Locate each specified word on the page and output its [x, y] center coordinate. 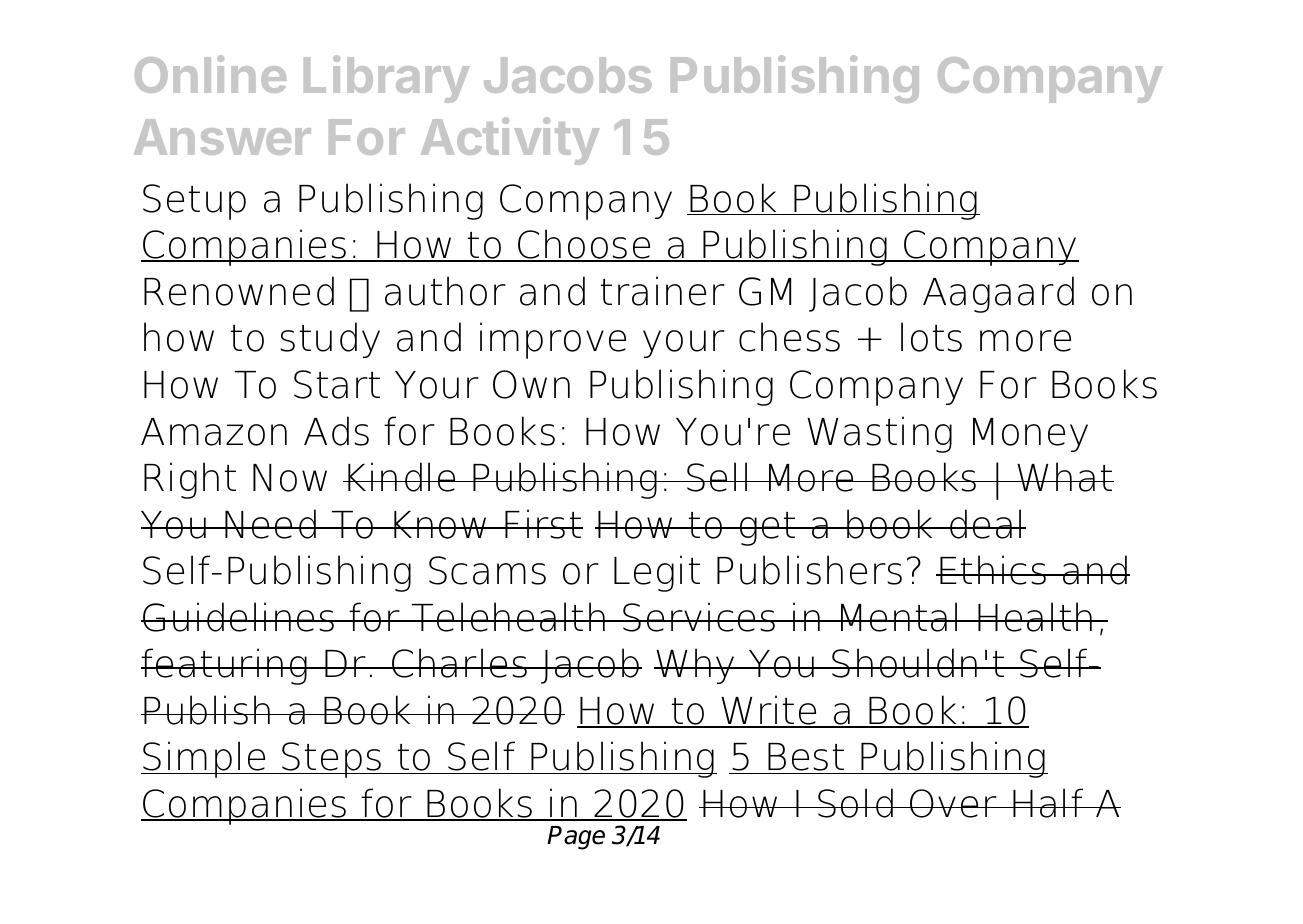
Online [210, 74]
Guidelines [239, 617]
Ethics [993, 570]
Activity [510, 141]
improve [553, 340]
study [330, 340]
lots [931, 337]
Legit [657, 573]
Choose [584, 245]
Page [576, 838]
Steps [332, 760]
